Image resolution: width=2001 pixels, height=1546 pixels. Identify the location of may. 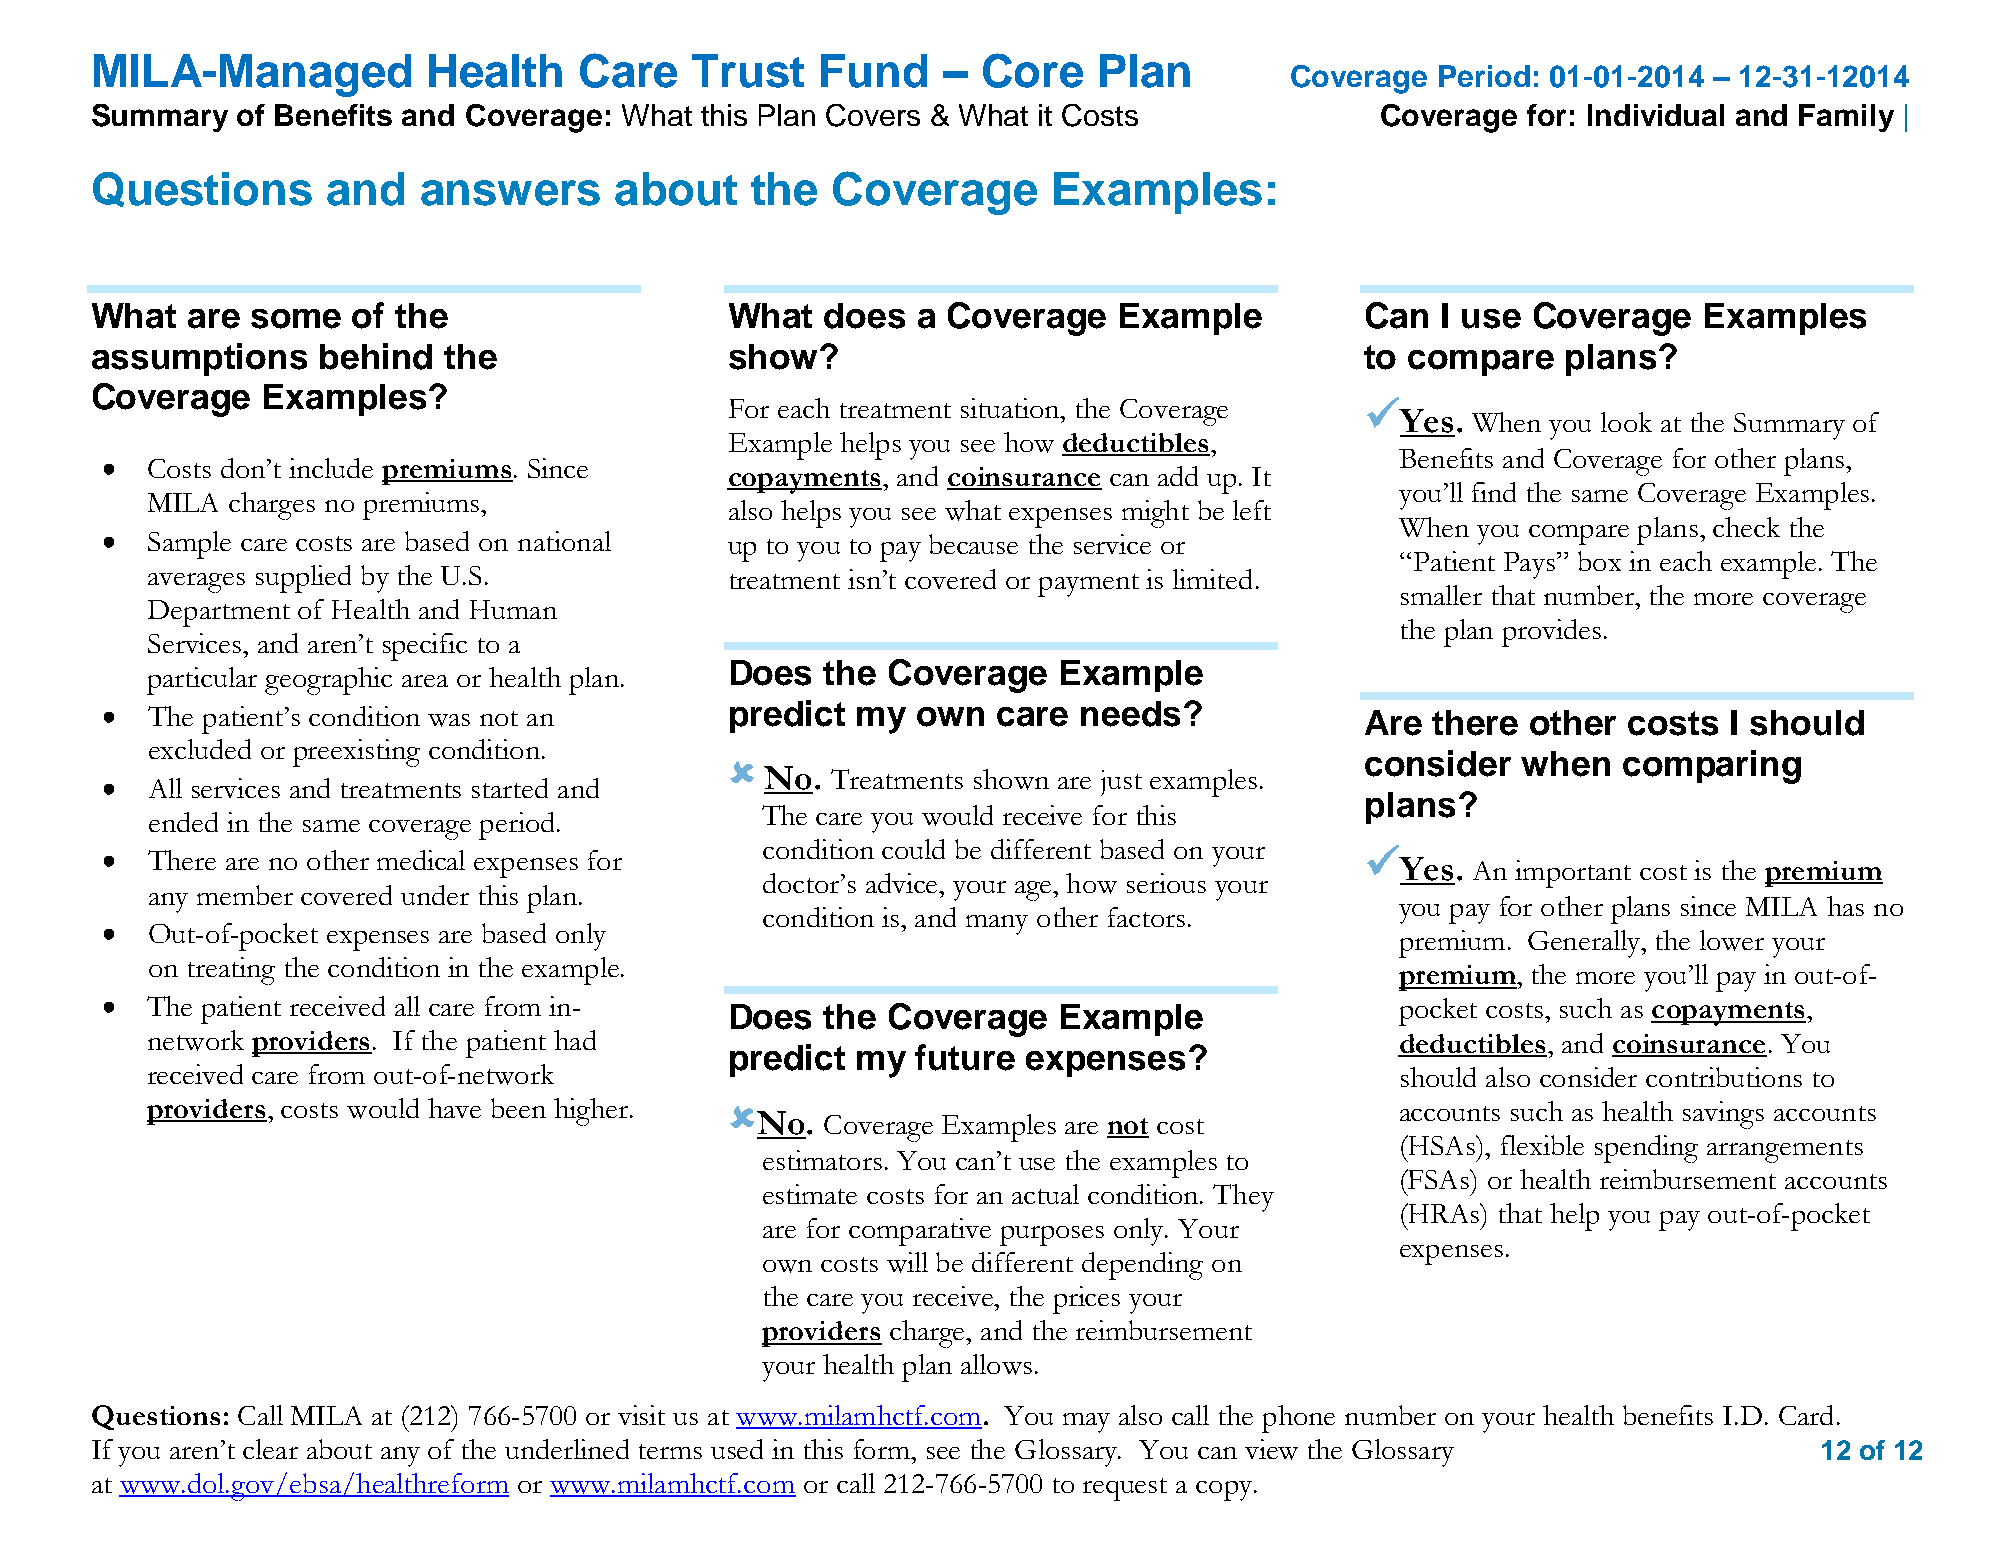
(1086, 1423).
